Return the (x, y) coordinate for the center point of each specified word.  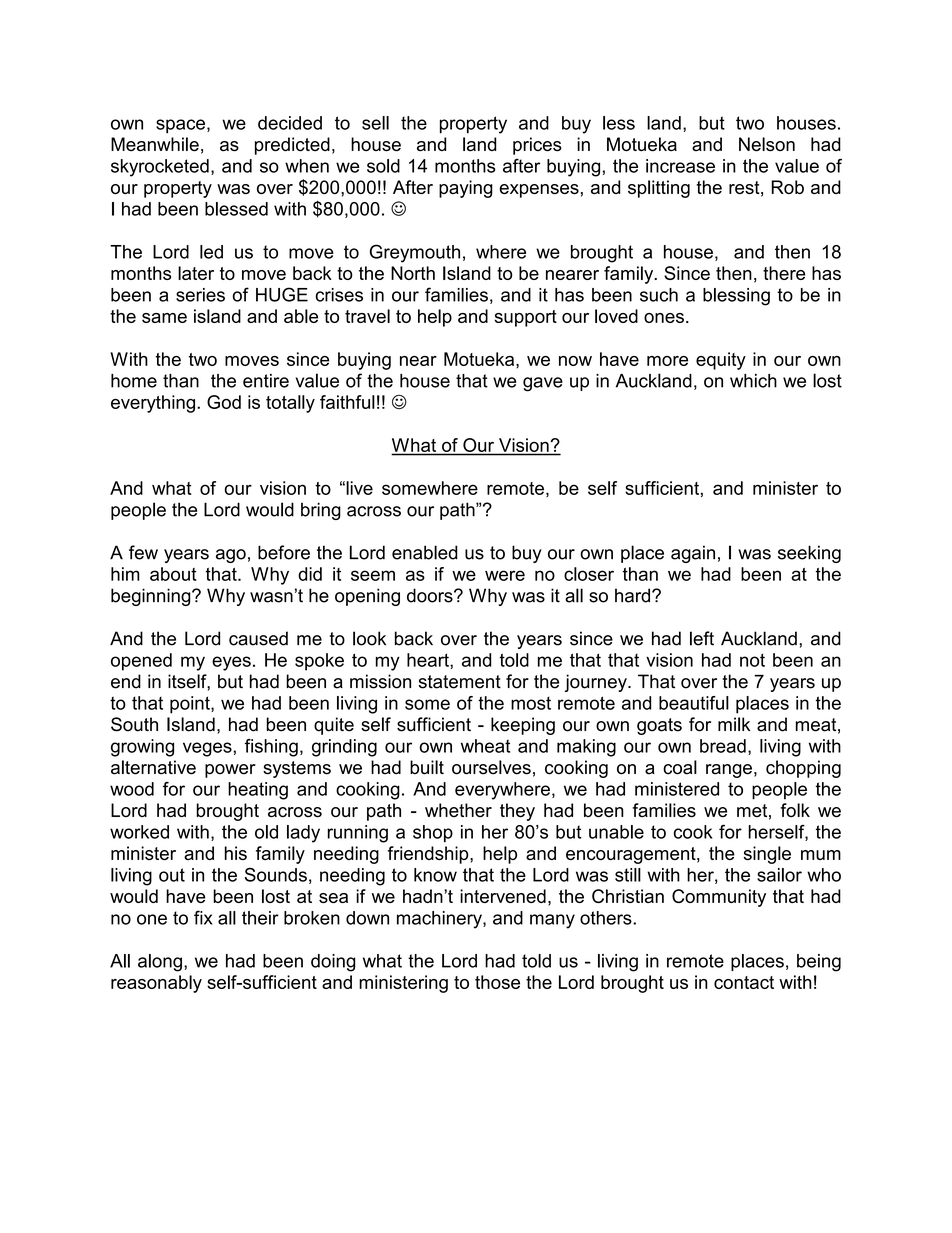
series (200, 295)
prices (537, 146)
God (224, 402)
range (729, 771)
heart (429, 660)
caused (258, 638)
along (160, 963)
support (525, 318)
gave (543, 384)
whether (458, 810)
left (702, 638)
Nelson (767, 144)
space (180, 126)
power (230, 771)
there (784, 273)
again (693, 554)
